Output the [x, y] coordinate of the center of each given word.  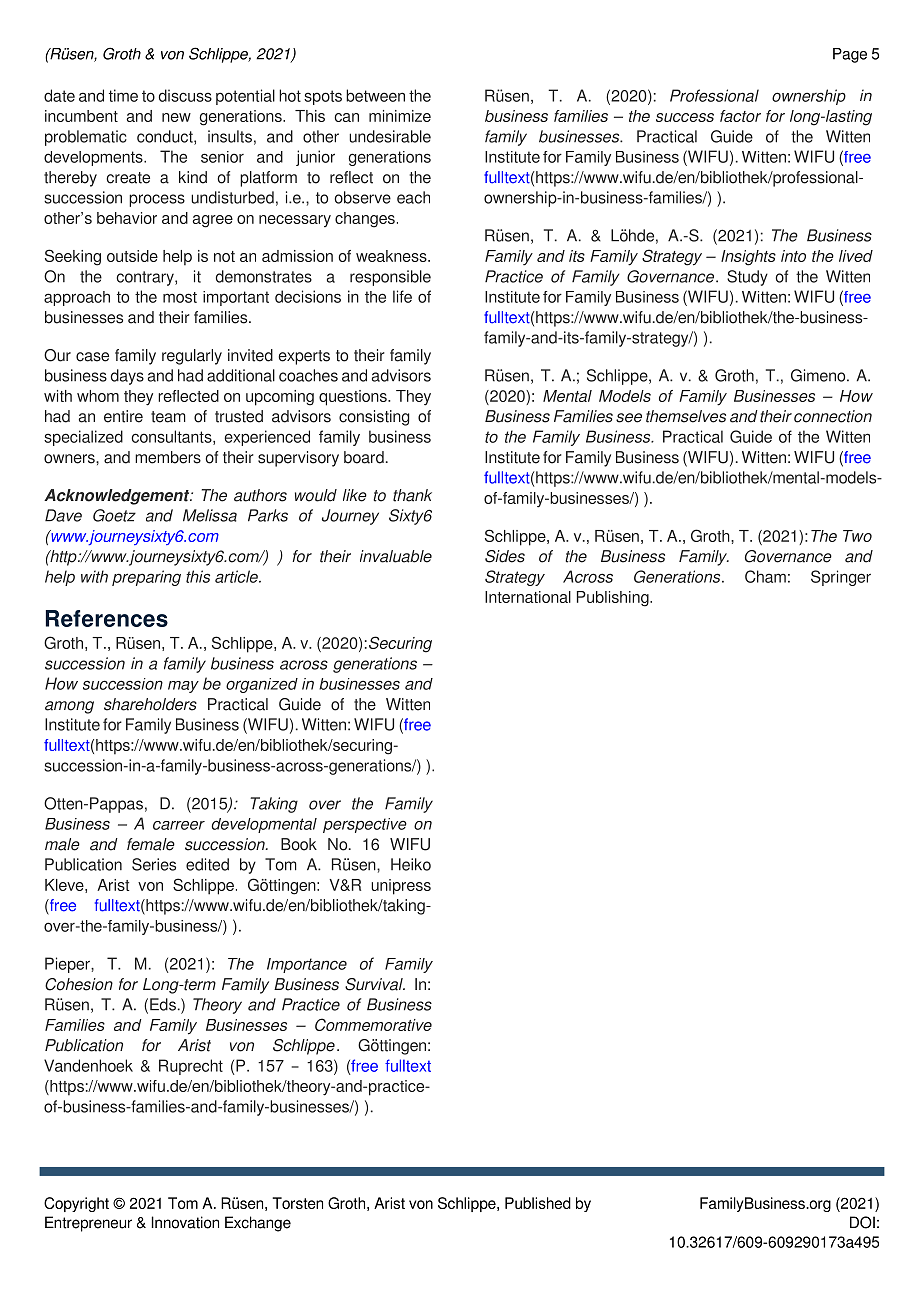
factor [740, 116]
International [528, 597]
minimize [400, 116]
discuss [185, 95]
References [107, 618]
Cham [765, 576]
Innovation [185, 1222]
